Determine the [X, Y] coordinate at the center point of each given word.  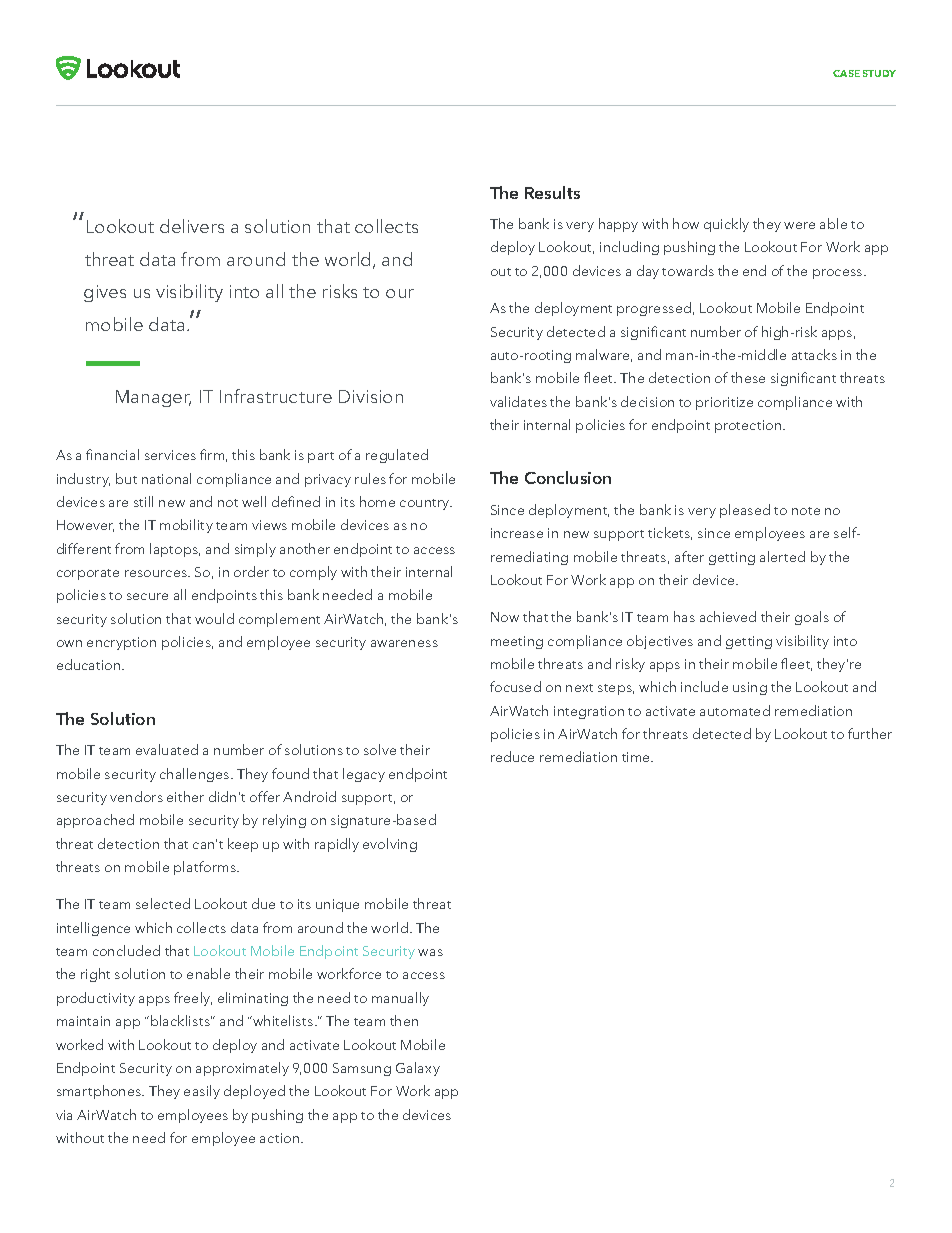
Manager [153, 398]
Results [552, 192]
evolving [390, 845]
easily [202, 1092]
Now [505, 617]
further [870, 733]
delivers [192, 226]
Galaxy [418, 1069]
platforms [206, 868]
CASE [846, 73]
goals [812, 618]
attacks [814, 354]
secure [147, 596]
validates [518, 401]
